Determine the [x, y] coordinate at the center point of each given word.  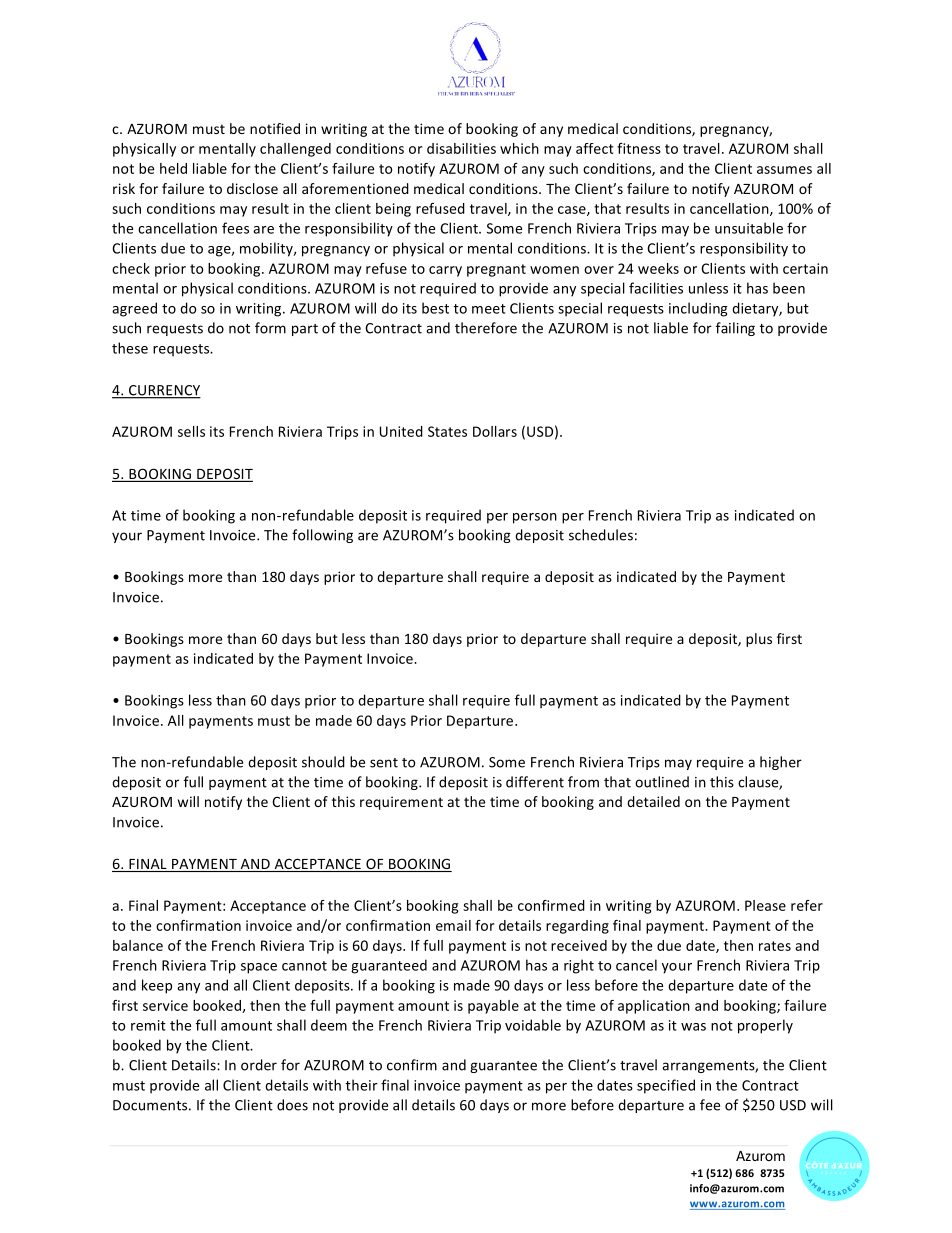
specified [666, 1086]
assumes [784, 170]
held [173, 168]
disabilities [461, 148]
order [259, 1065]
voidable [533, 1025]
